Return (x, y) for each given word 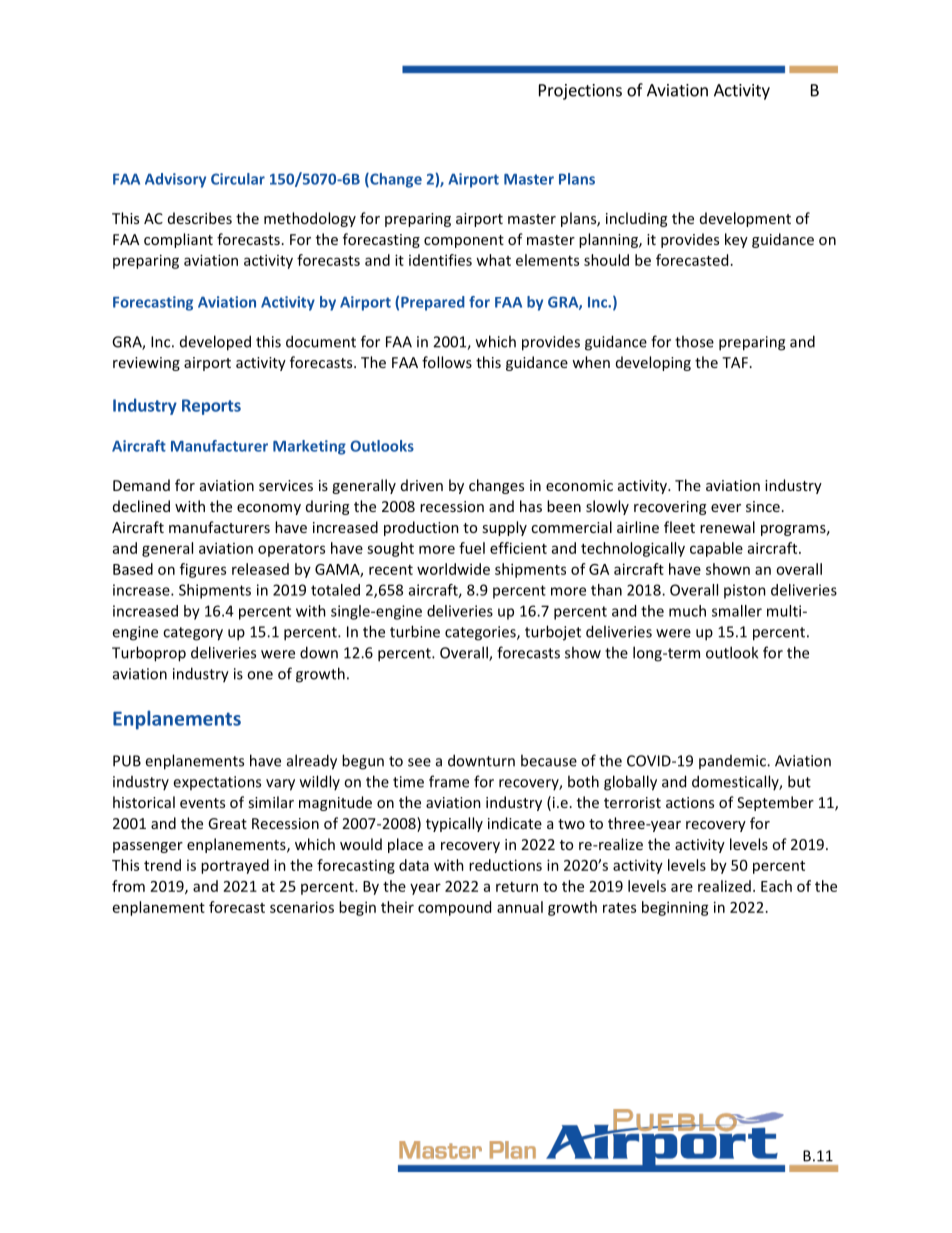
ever (726, 508)
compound (454, 908)
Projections (580, 92)
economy (269, 509)
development (745, 219)
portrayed (235, 866)
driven (422, 485)
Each (776, 886)
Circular (238, 179)
